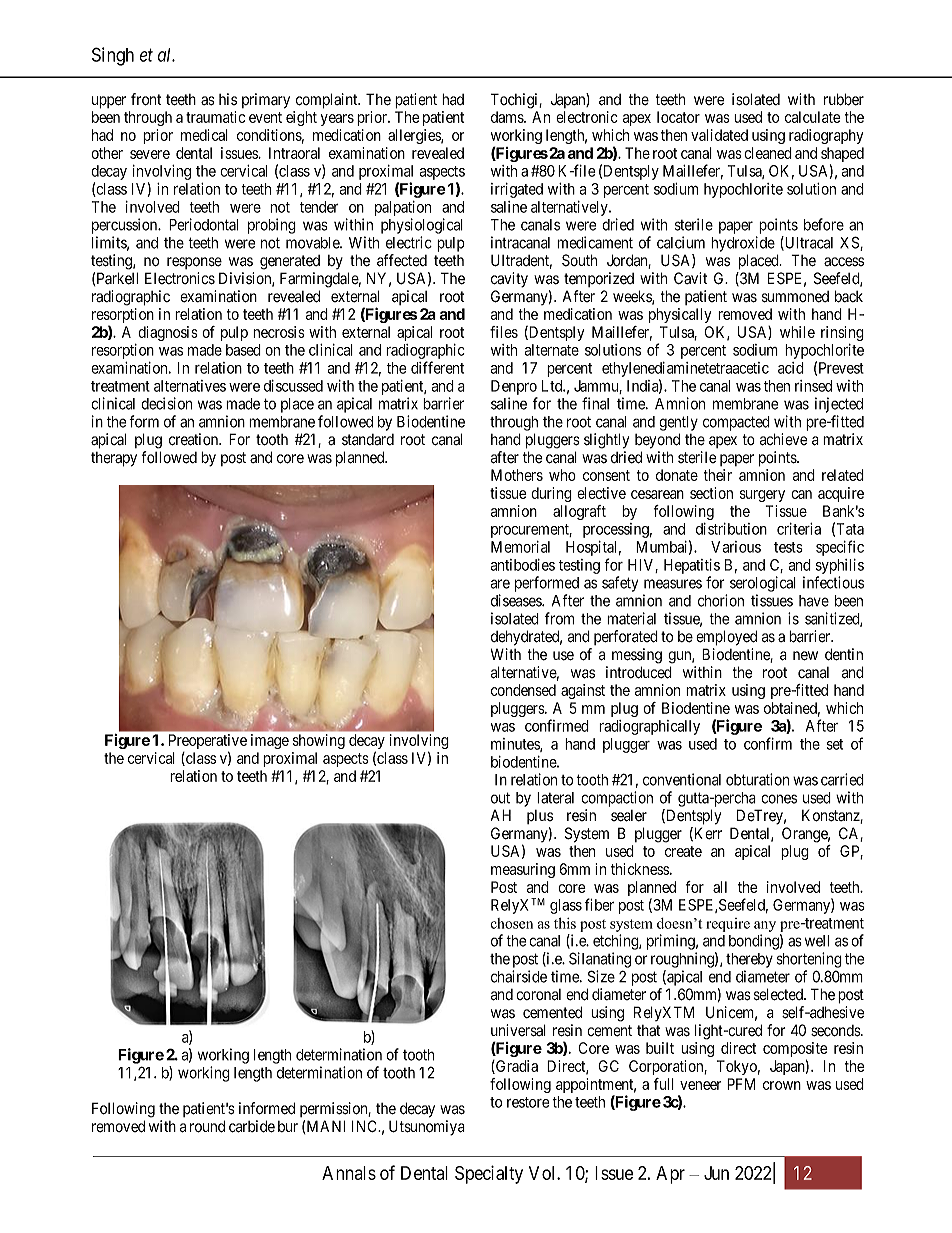 Image resolution: width=952 pixels, height=1233 pixels. Describe the element at coordinates (791, 368) in the page. I see `acid` at that location.
